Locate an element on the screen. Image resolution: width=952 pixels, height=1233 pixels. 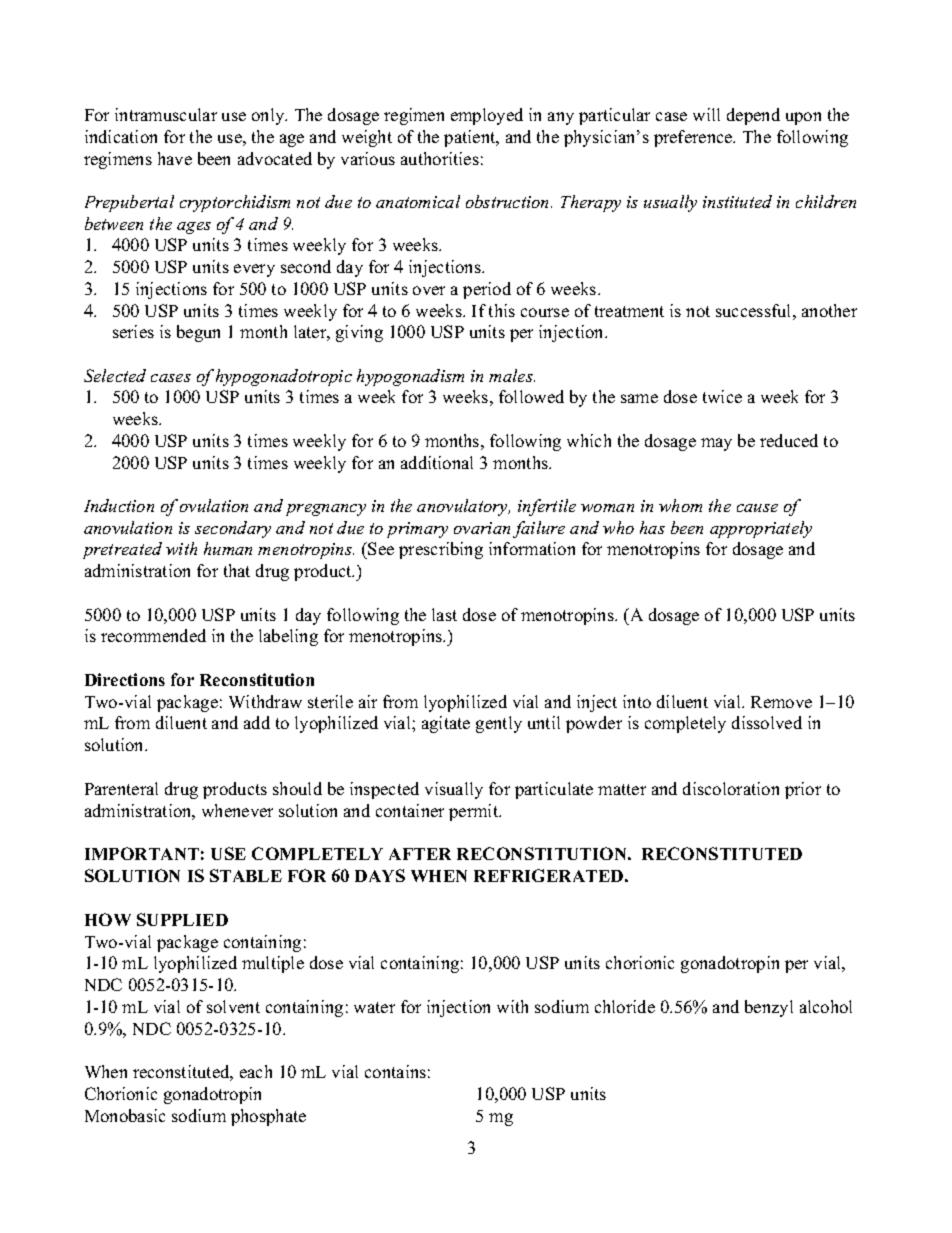
depend is located at coordinates (753, 116).
